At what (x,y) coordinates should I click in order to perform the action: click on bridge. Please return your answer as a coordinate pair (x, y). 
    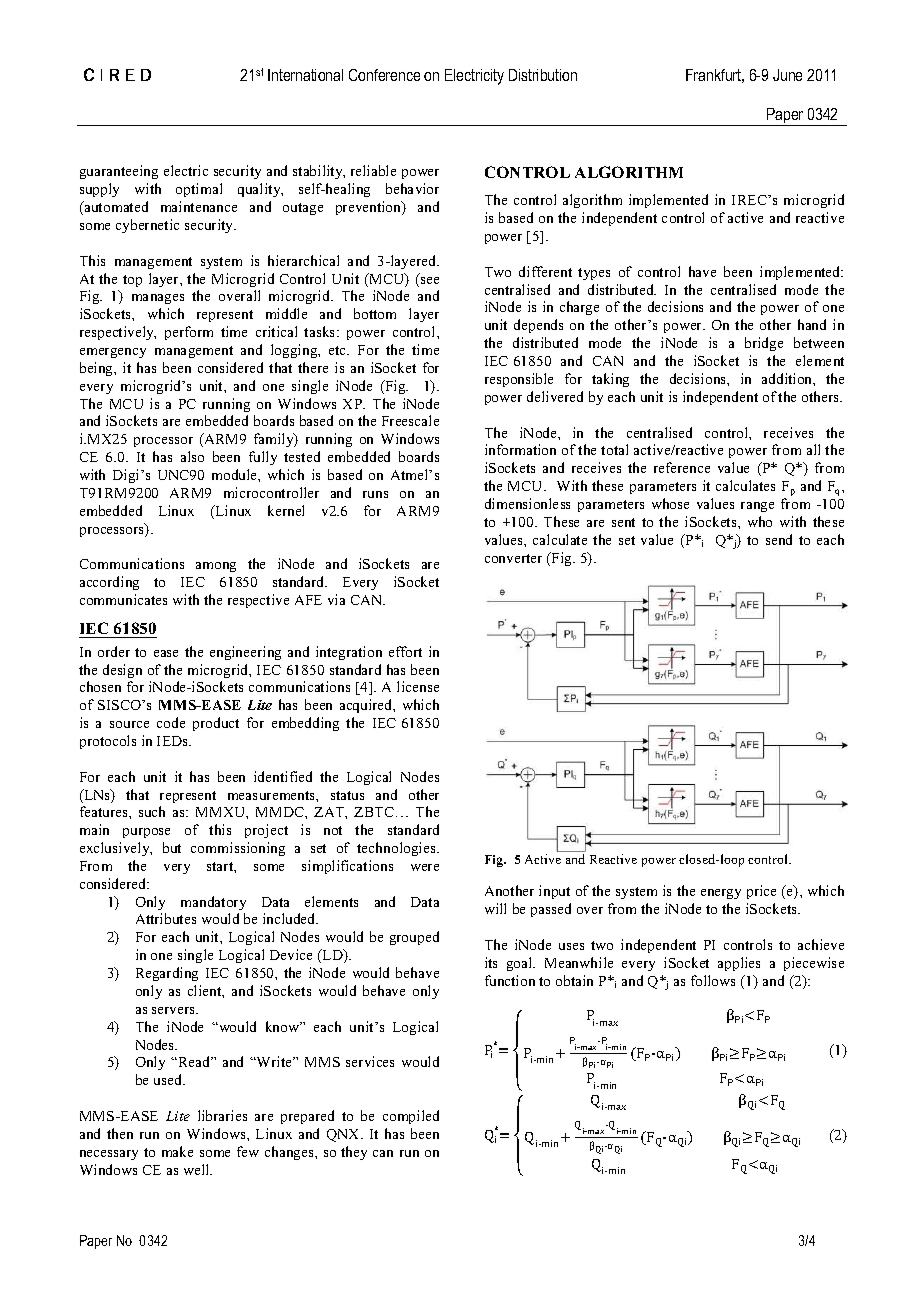
    Looking at the image, I should click on (764, 344).
